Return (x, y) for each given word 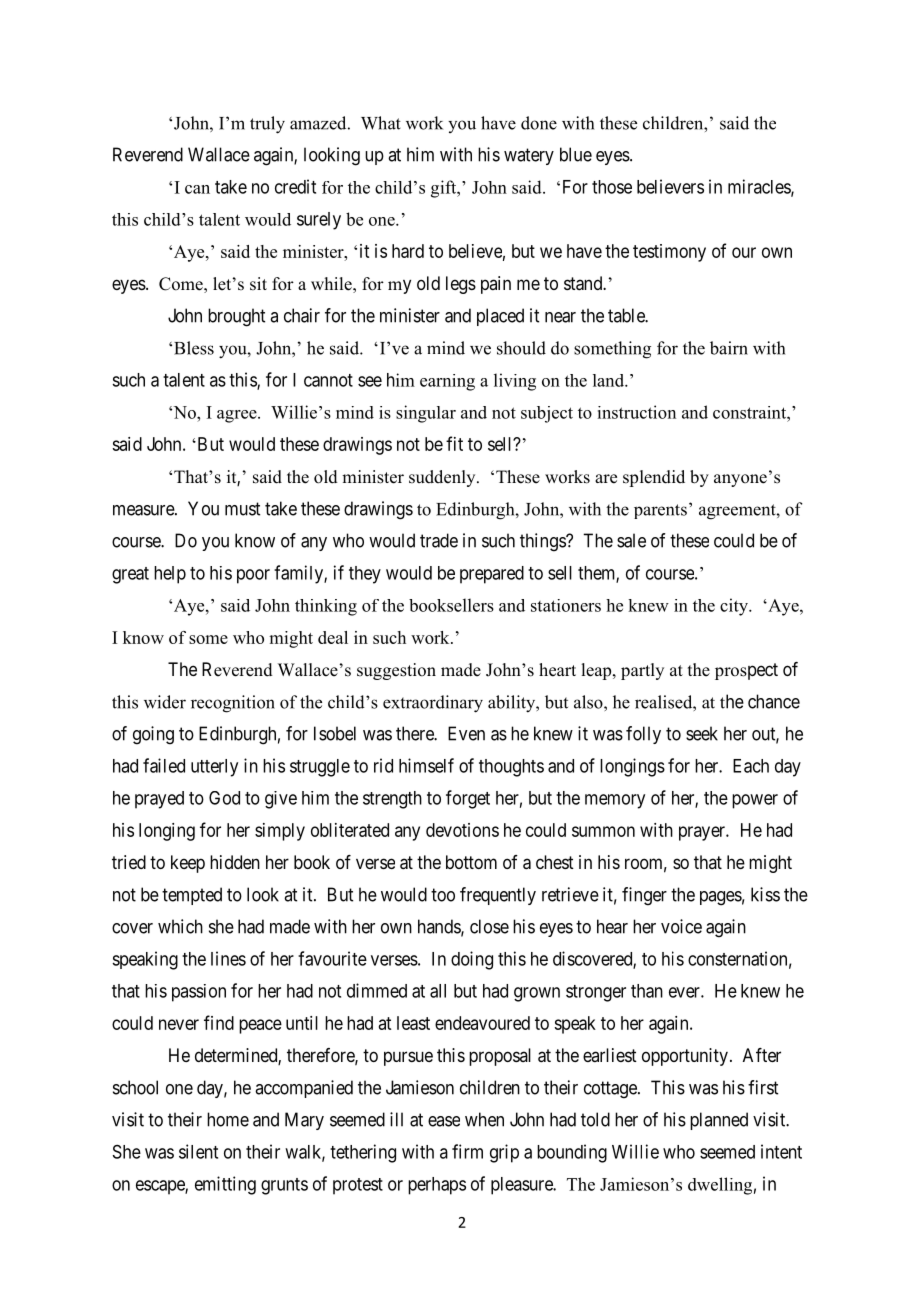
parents (660, 511)
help (170, 575)
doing (472, 960)
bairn (729, 348)
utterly (214, 768)
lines (228, 958)
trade (439, 540)
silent (198, 1151)
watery (529, 156)
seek (702, 733)
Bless (194, 348)
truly (267, 125)
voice (681, 926)
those (612, 187)
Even (466, 733)
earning (447, 382)
